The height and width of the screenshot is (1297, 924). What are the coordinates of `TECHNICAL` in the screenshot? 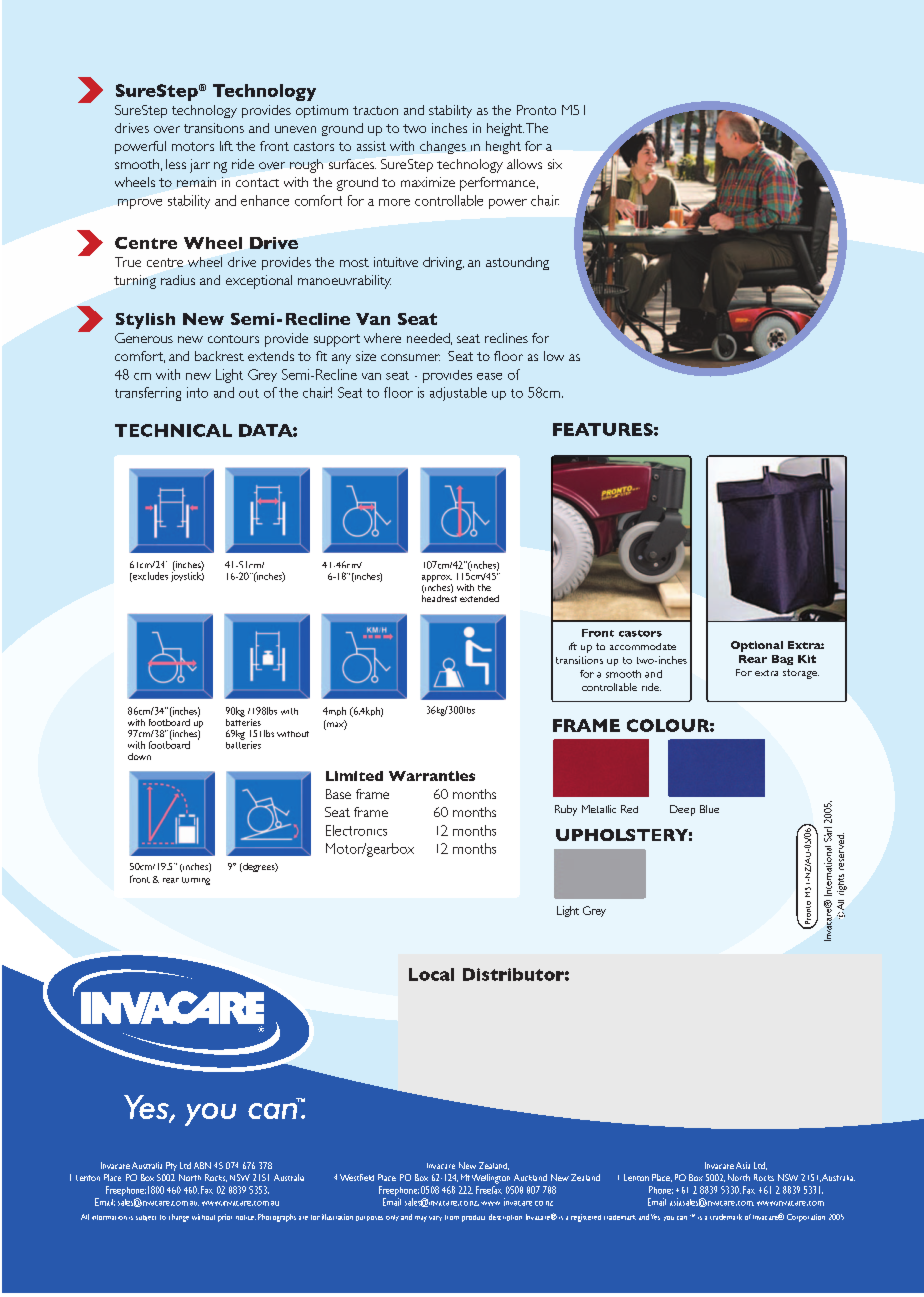 It's located at (173, 430).
